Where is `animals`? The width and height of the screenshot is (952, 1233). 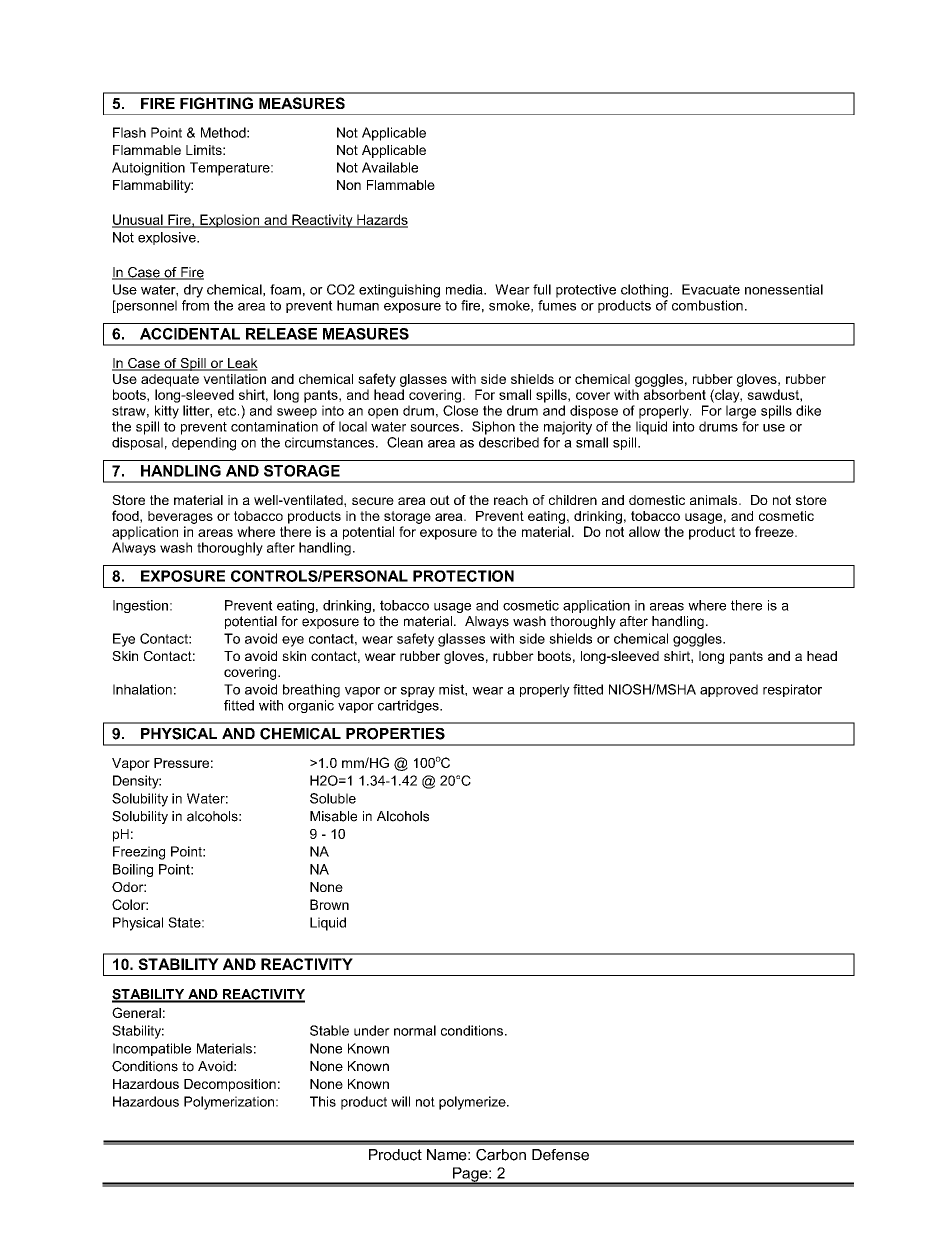 animals is located at coordinates (715, 500).
